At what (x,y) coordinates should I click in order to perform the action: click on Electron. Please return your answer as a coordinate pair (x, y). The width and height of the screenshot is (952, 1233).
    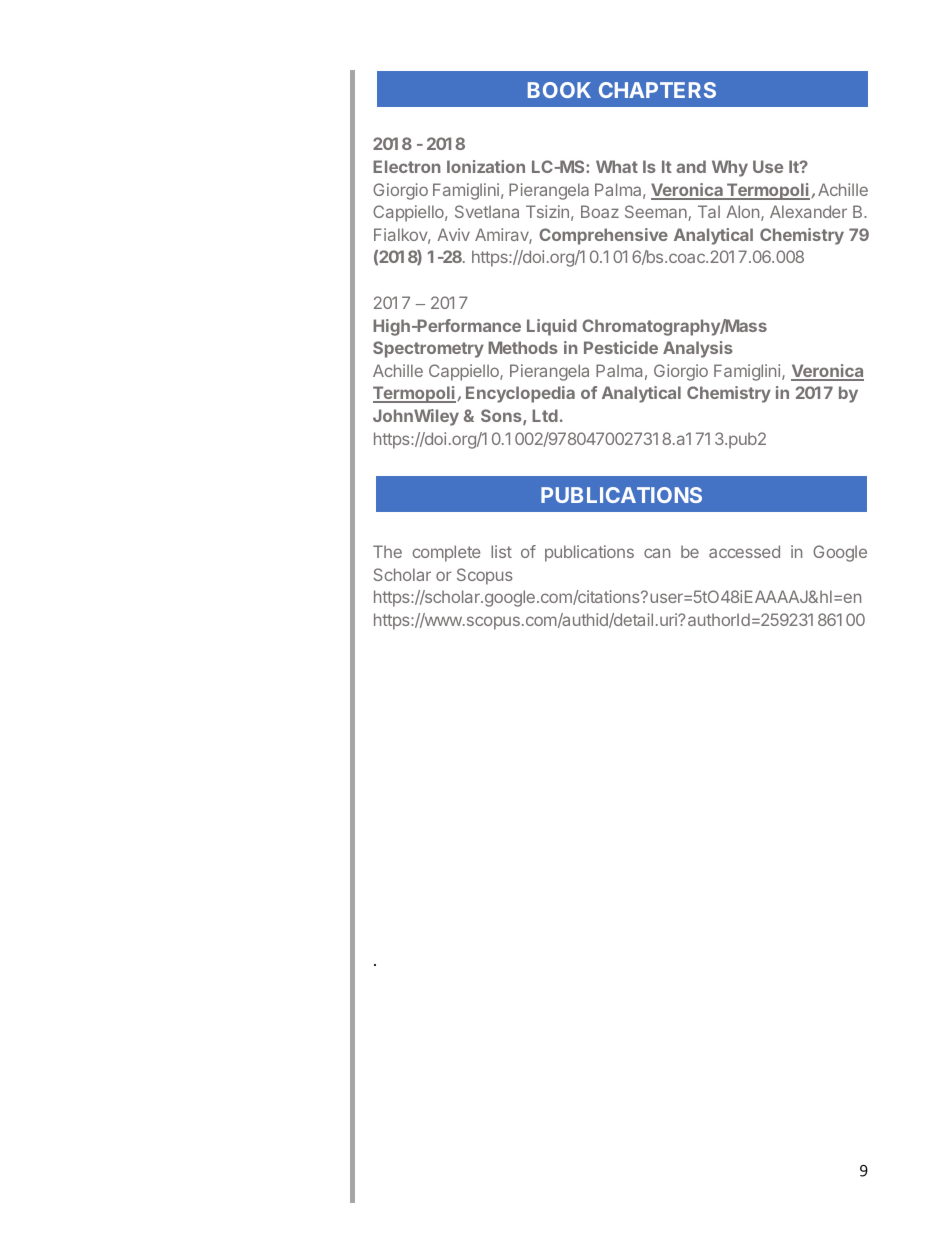
    Looking at the image, I should click on (406, 166).
